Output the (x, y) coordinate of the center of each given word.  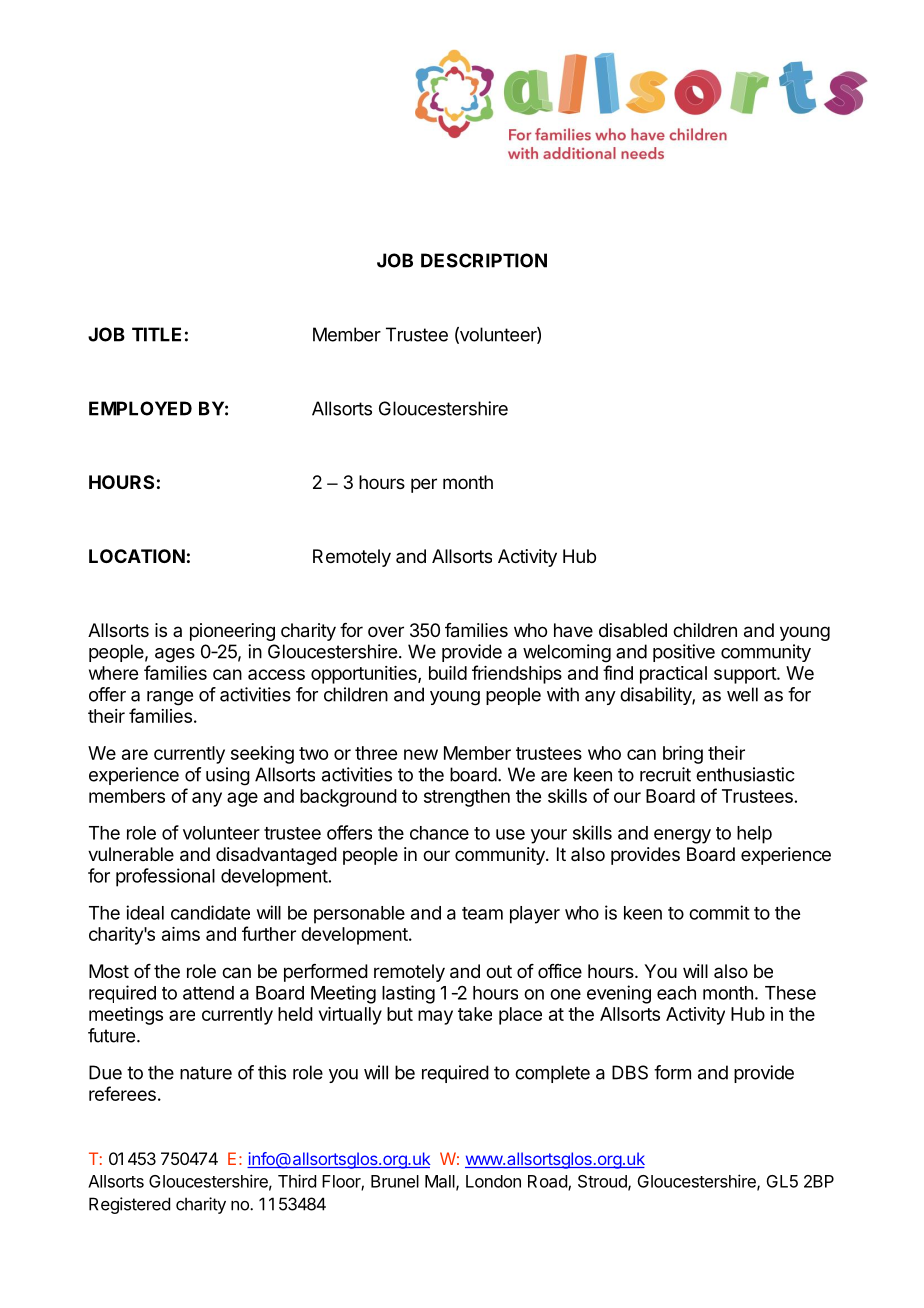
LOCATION (137, 556)
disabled (633, 630)
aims (181, 934)
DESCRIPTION (484, 260)
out (499, 971)
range (170, 698)
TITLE (156, 334)
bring (683, 755)
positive (684, 653)
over (386, 631)
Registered (129, 1205)
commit (719, 912)
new (421, 754)
